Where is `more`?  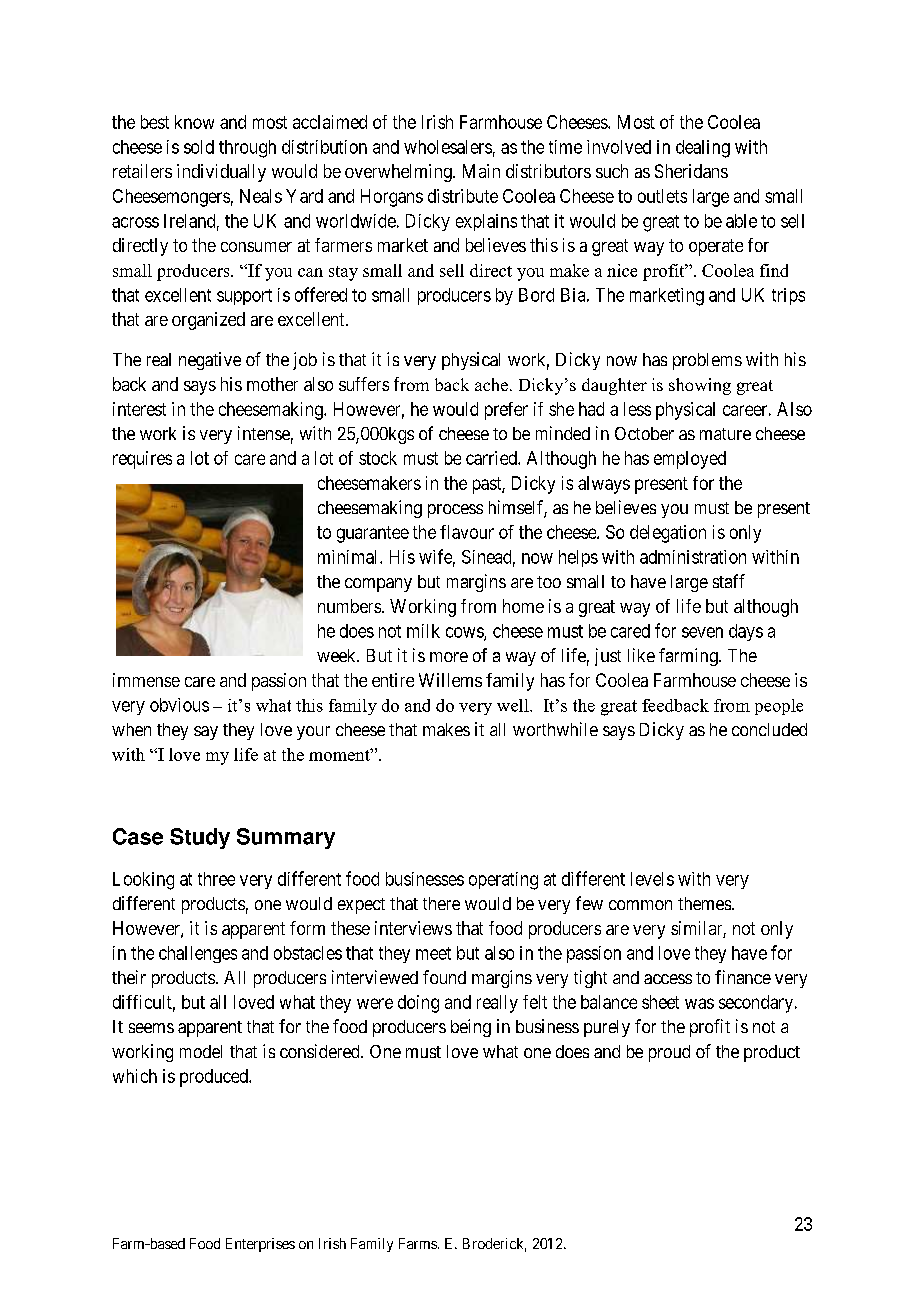
more is located at coordinates (449, 657).
